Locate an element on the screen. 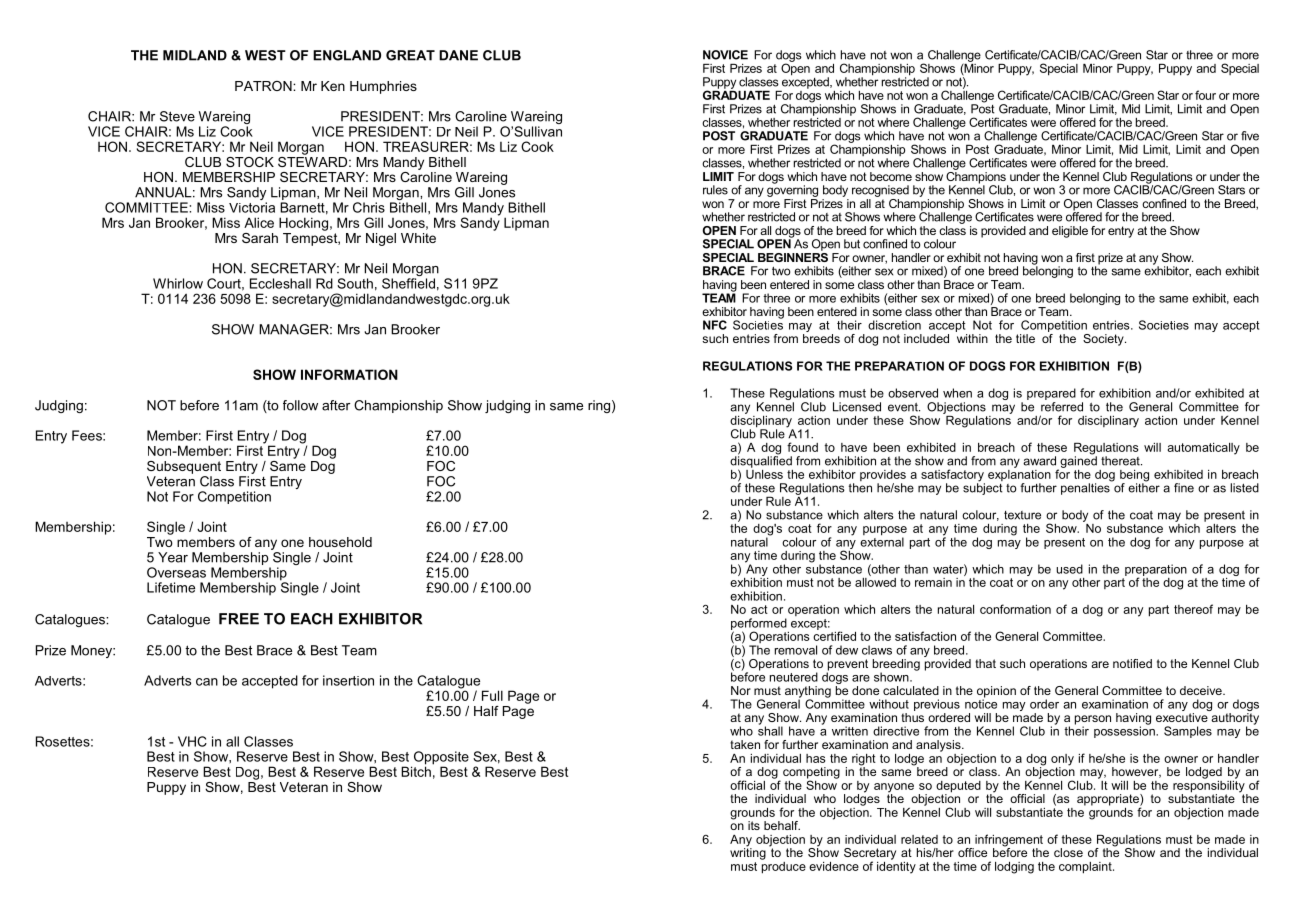 Image resolution: width=1308 pixels, height=924 pixels. Subsequent is located at coordinates (184, 467).
